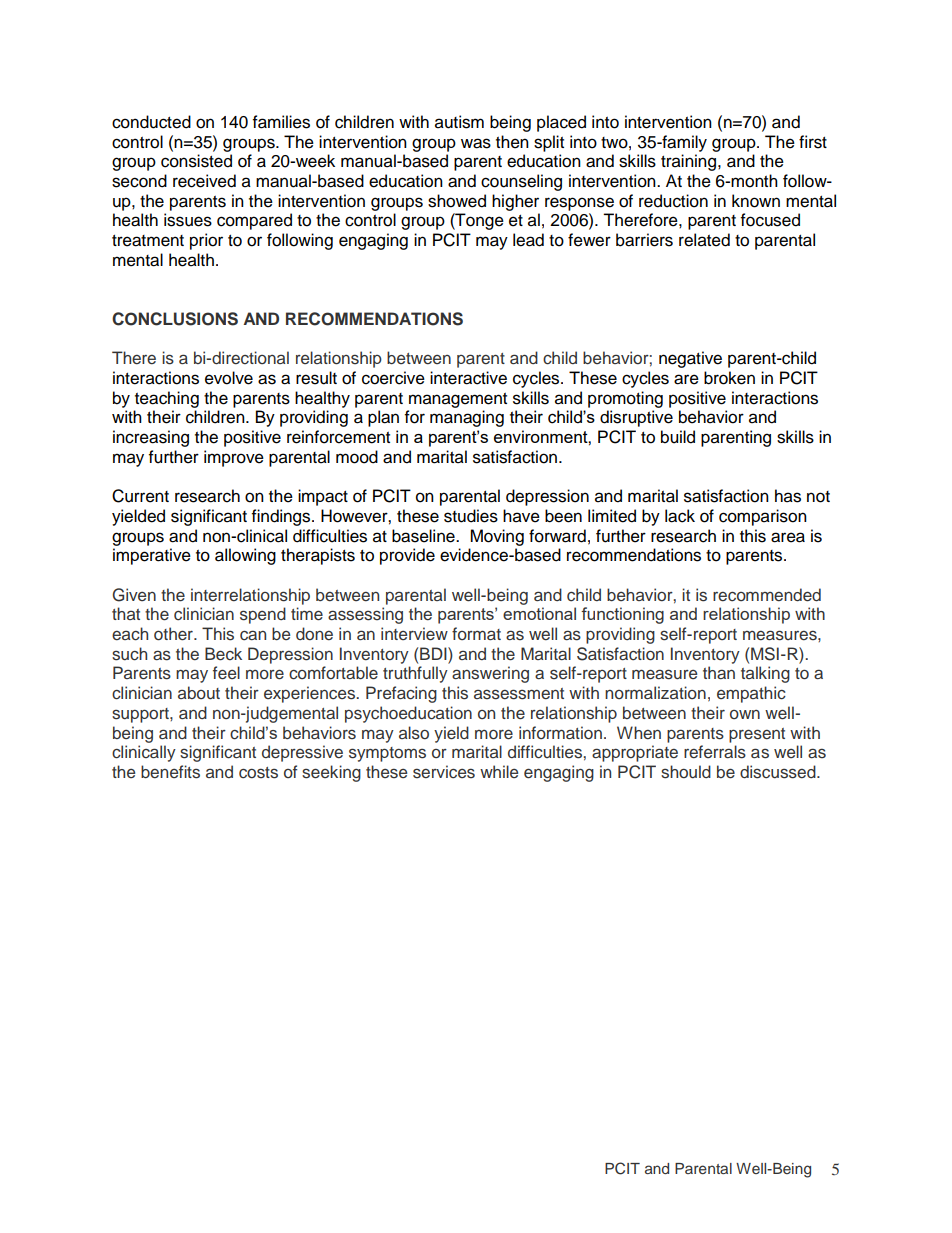 Image resolution: width=952 pixels, height=1233 pixels. What do you see at coordinates (263, 615) in the screenshot?
I see `spend` at bounding box center [263, 615].
